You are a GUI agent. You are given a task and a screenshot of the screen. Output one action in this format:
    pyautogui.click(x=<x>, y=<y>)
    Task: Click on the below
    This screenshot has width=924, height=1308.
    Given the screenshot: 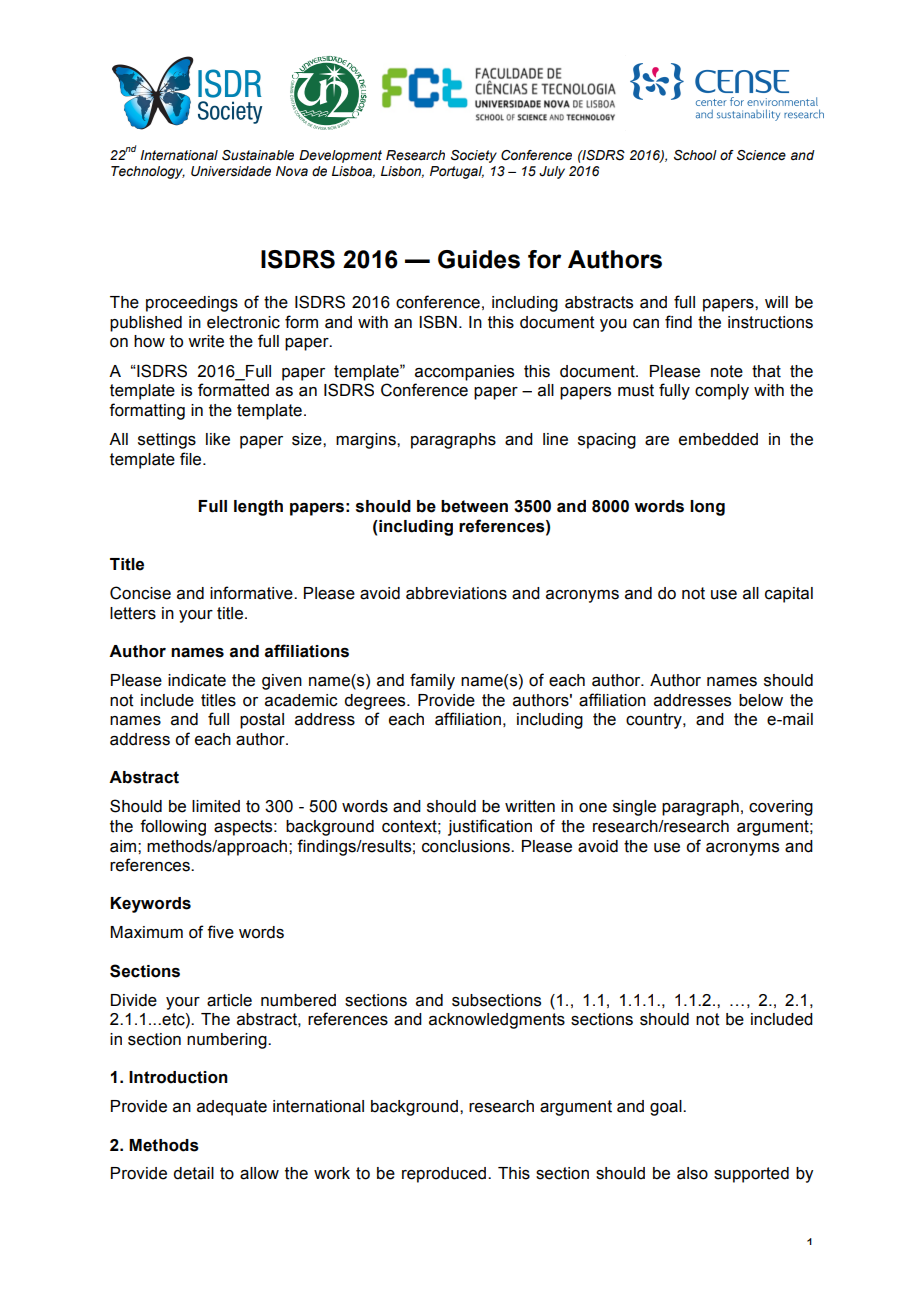 What is the action you would take?
    pyautogui.click(x=761, y=700)
